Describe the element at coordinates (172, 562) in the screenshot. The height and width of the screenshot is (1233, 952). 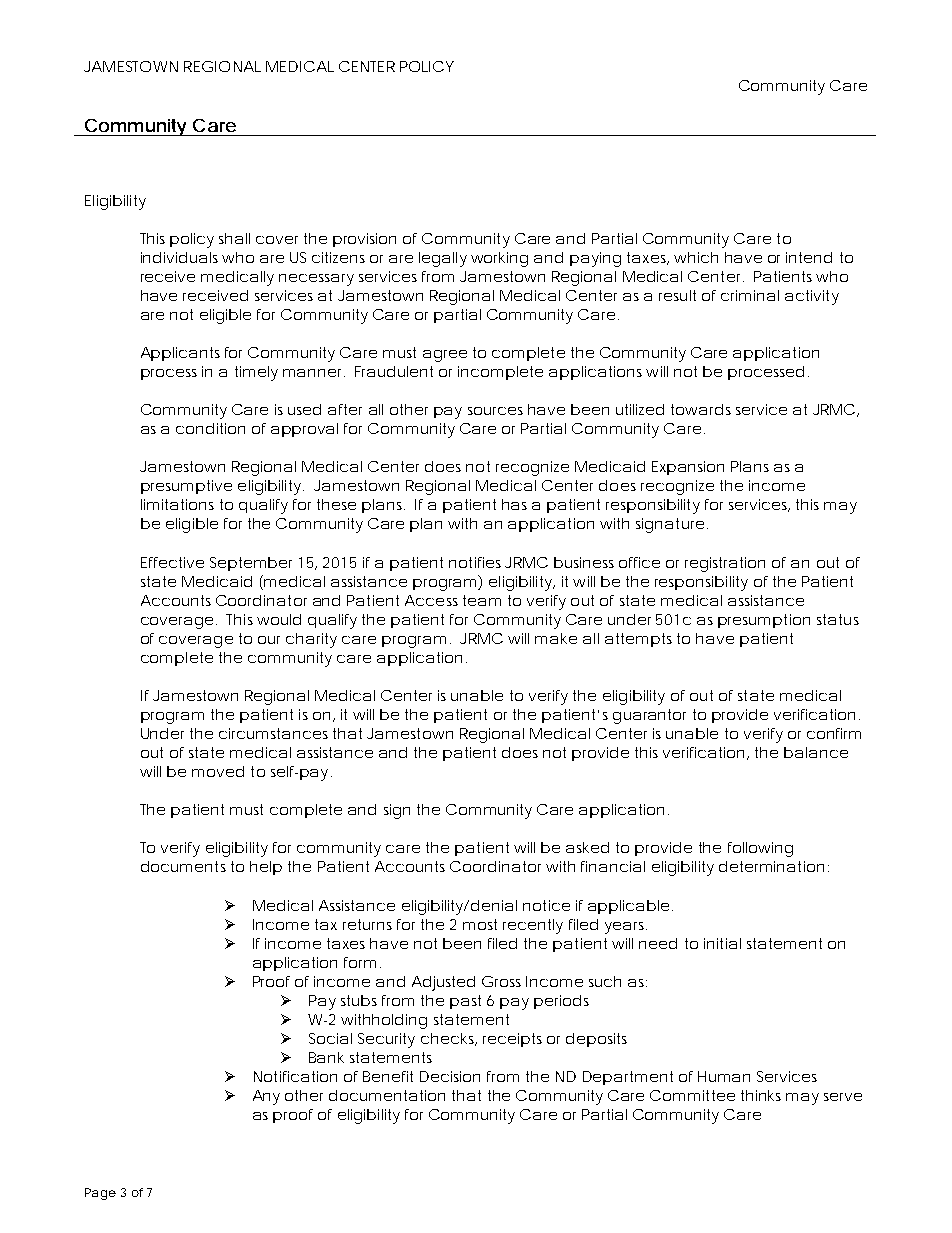
I see `Effective` at that location.
